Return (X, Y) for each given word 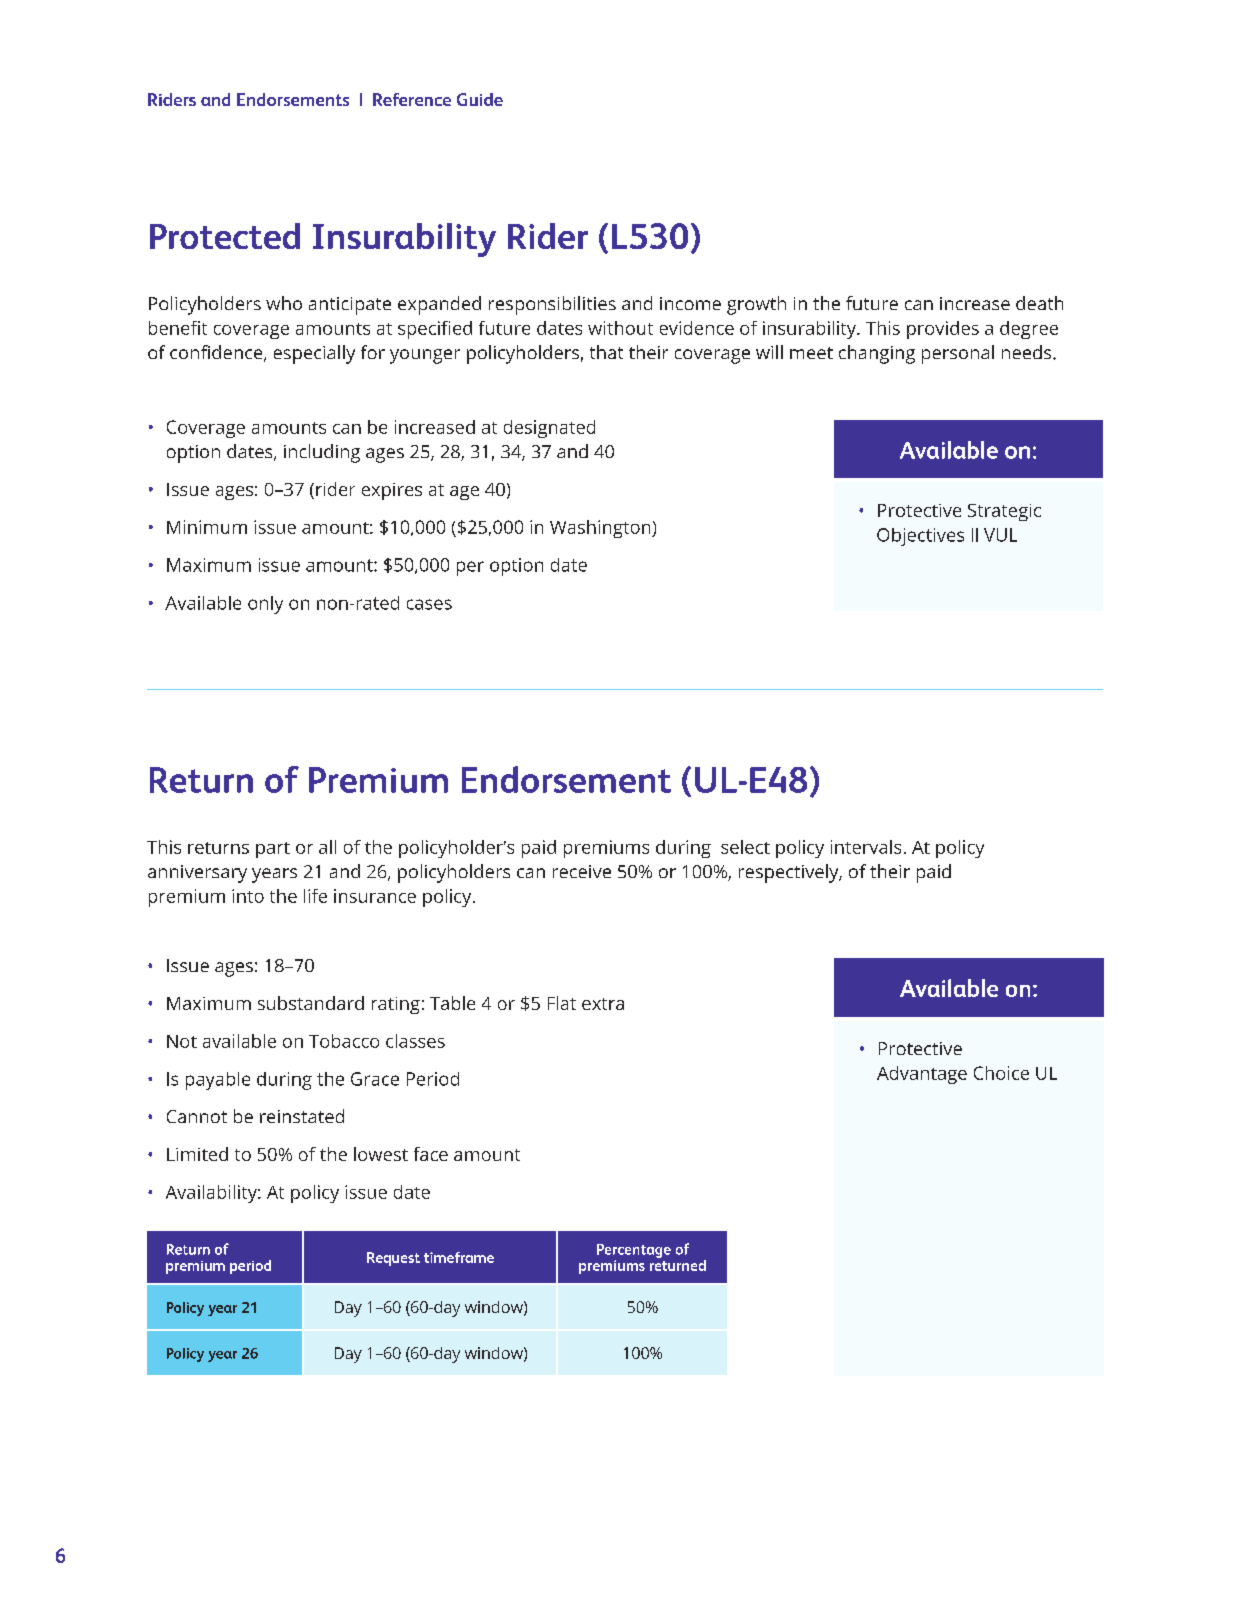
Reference (412, 99)
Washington (601, 529)
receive (582, 871)
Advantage (922, 1075)
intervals (866, 847)
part (273, 850)
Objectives (920, 537)
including (322, 453)
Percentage (634, 1251)
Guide (480, 99)
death (1039, 303)
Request (393, 1259)
